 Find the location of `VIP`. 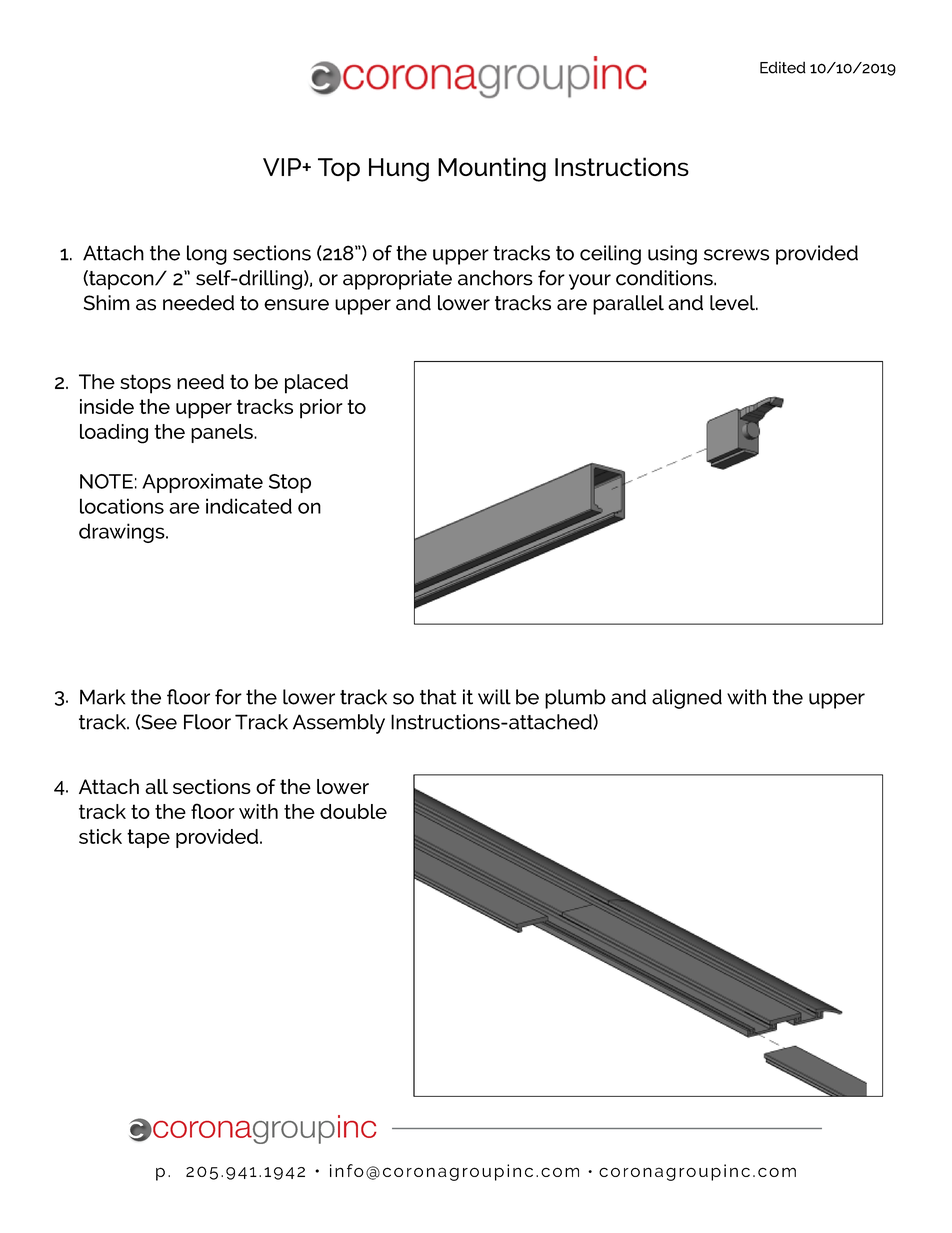

VIP is located at coordinates (283, 167).
